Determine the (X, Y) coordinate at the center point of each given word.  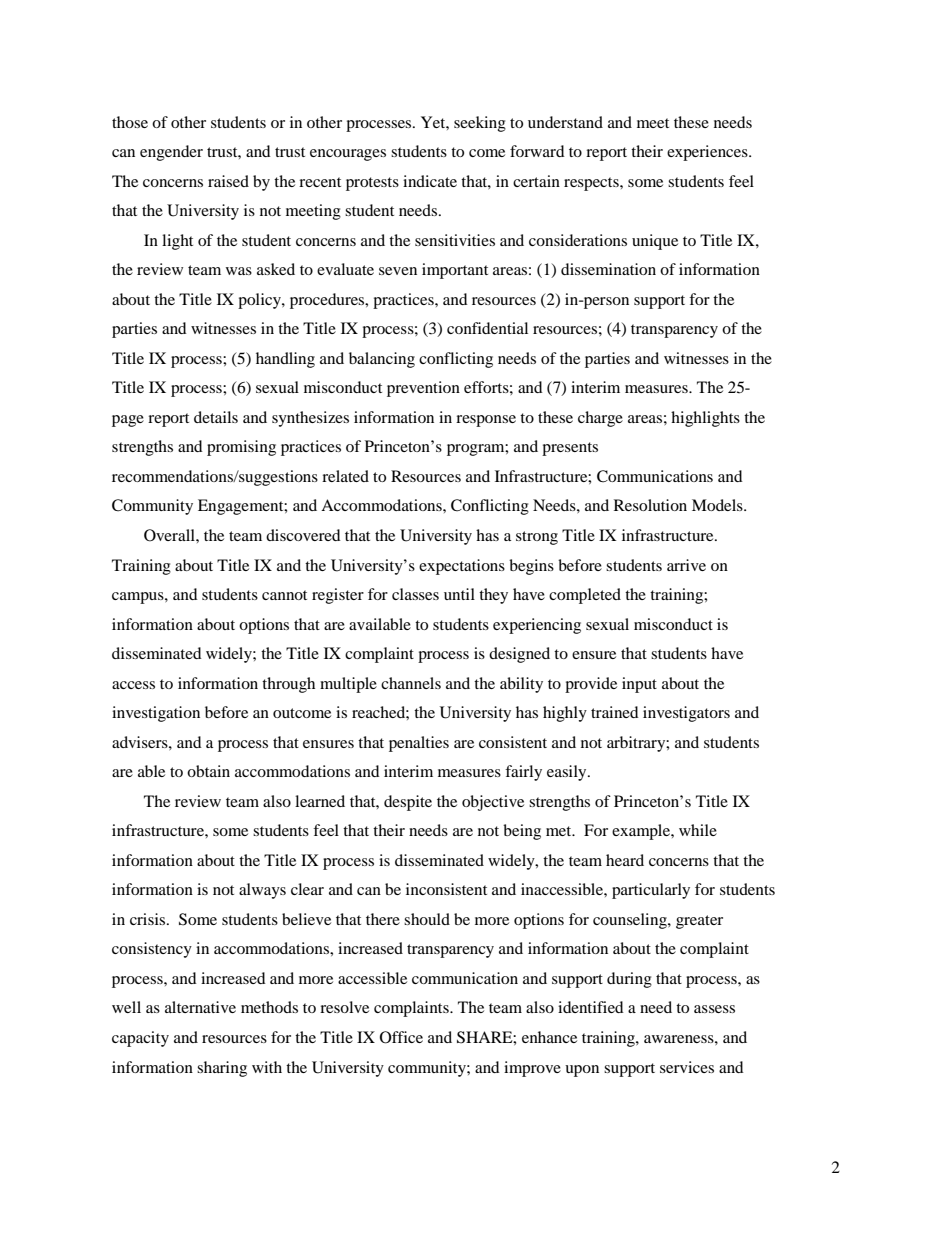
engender (171, 153)
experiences (708, 153)
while (698, 830)
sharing (222, 1069)
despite (408, 803)
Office (401, 1037)
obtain (208, 771)
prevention (423, 389)
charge (600, 419)
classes (415, 594)
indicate (430, 181)
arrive (686, 565)
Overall (170, 535)
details (216, 417)
